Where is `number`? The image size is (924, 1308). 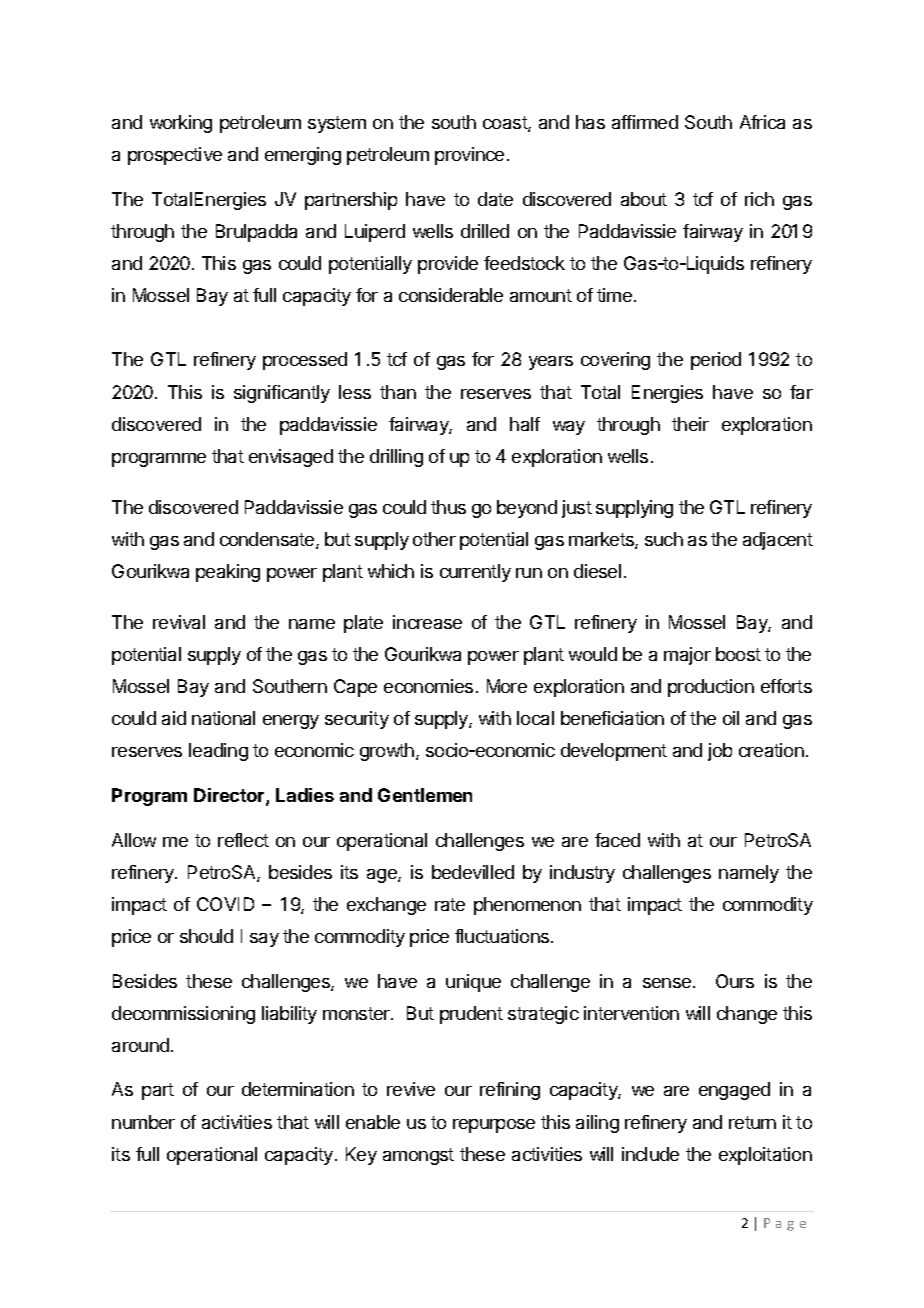
number is located at coordinates (143, 1122).
